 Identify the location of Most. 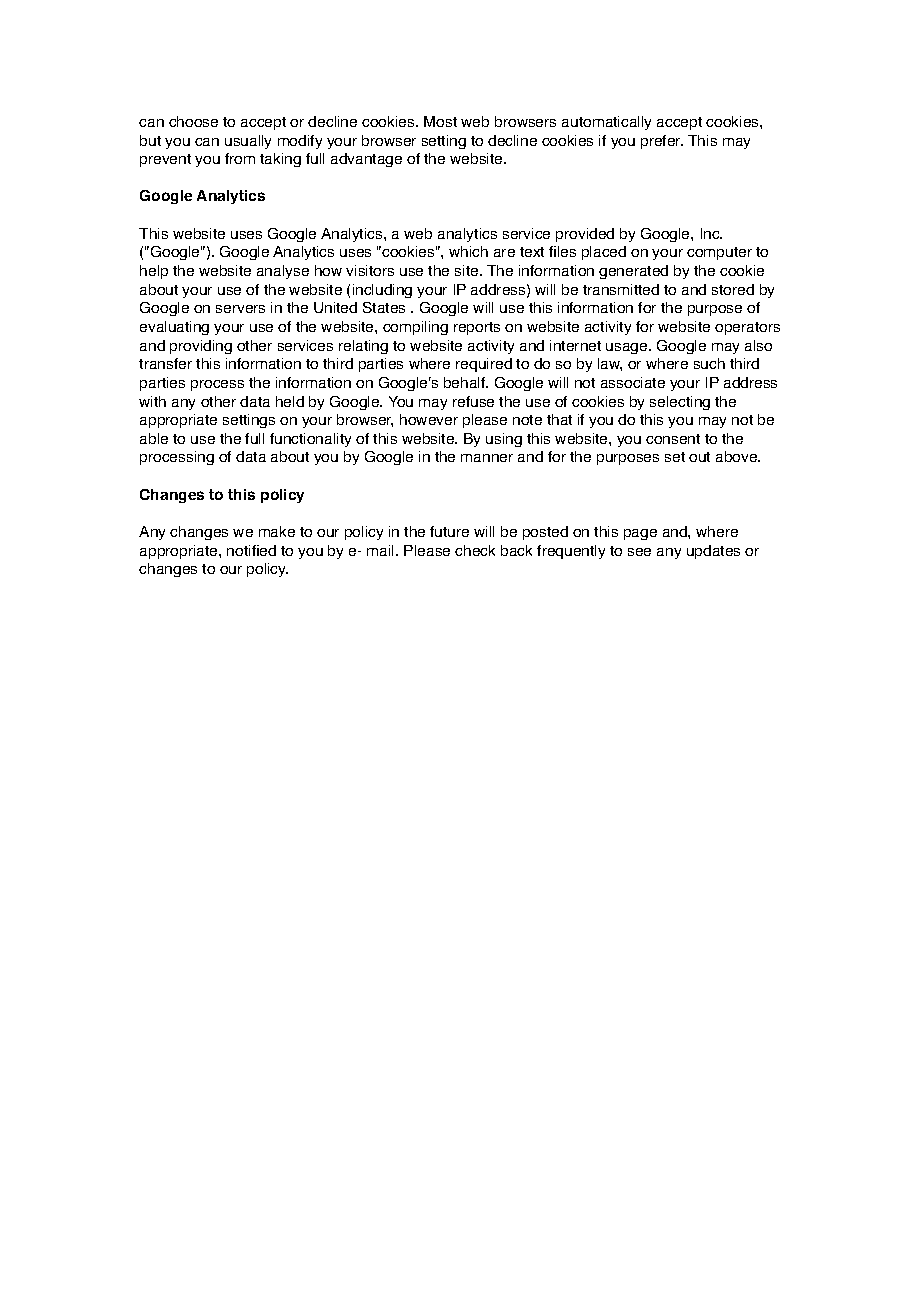
(440, 121).
